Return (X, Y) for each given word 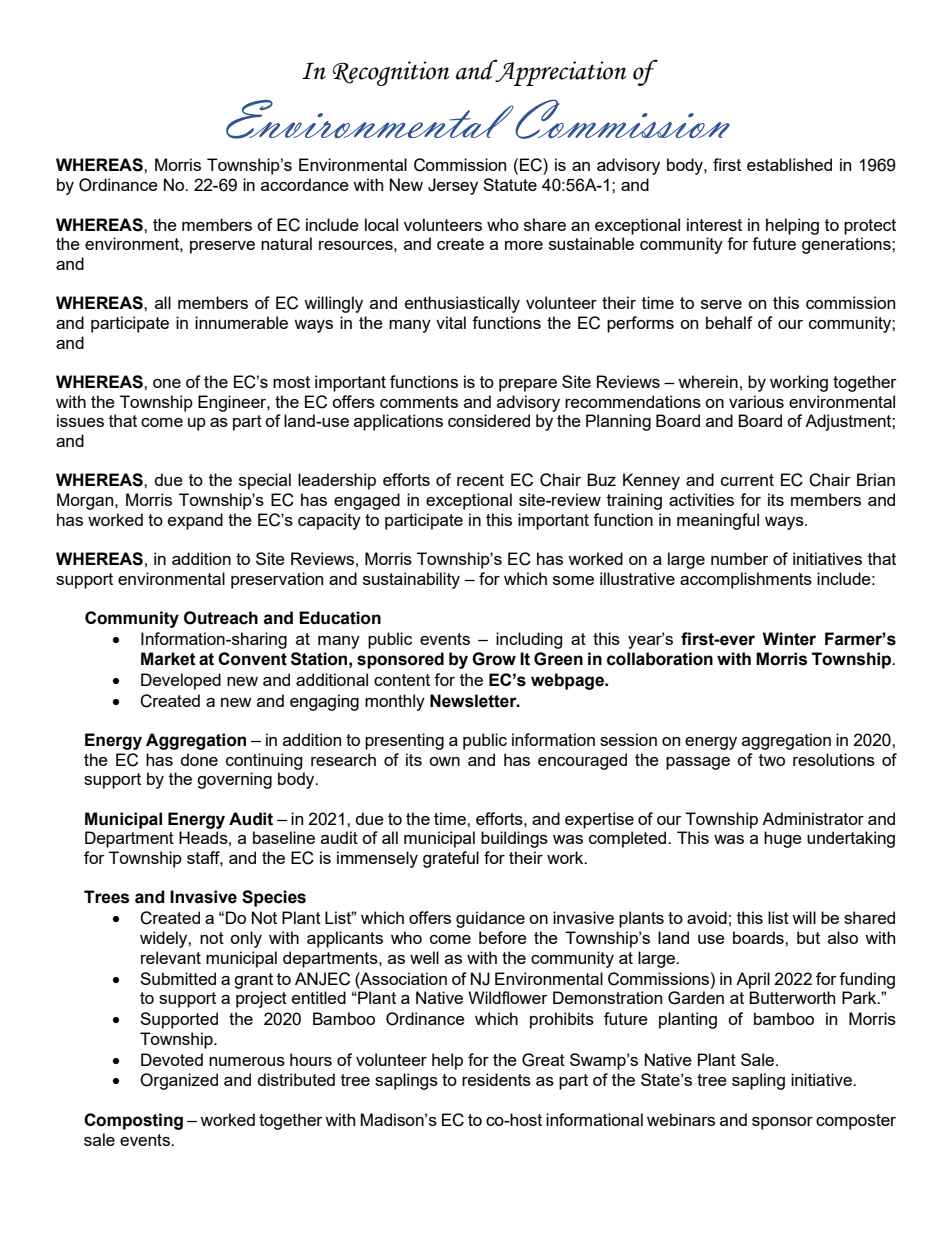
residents (496, 1079)
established (789, 164)
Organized (179, 1081)
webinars (681, 1119)
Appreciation (560, 72)
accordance (305, 184)
